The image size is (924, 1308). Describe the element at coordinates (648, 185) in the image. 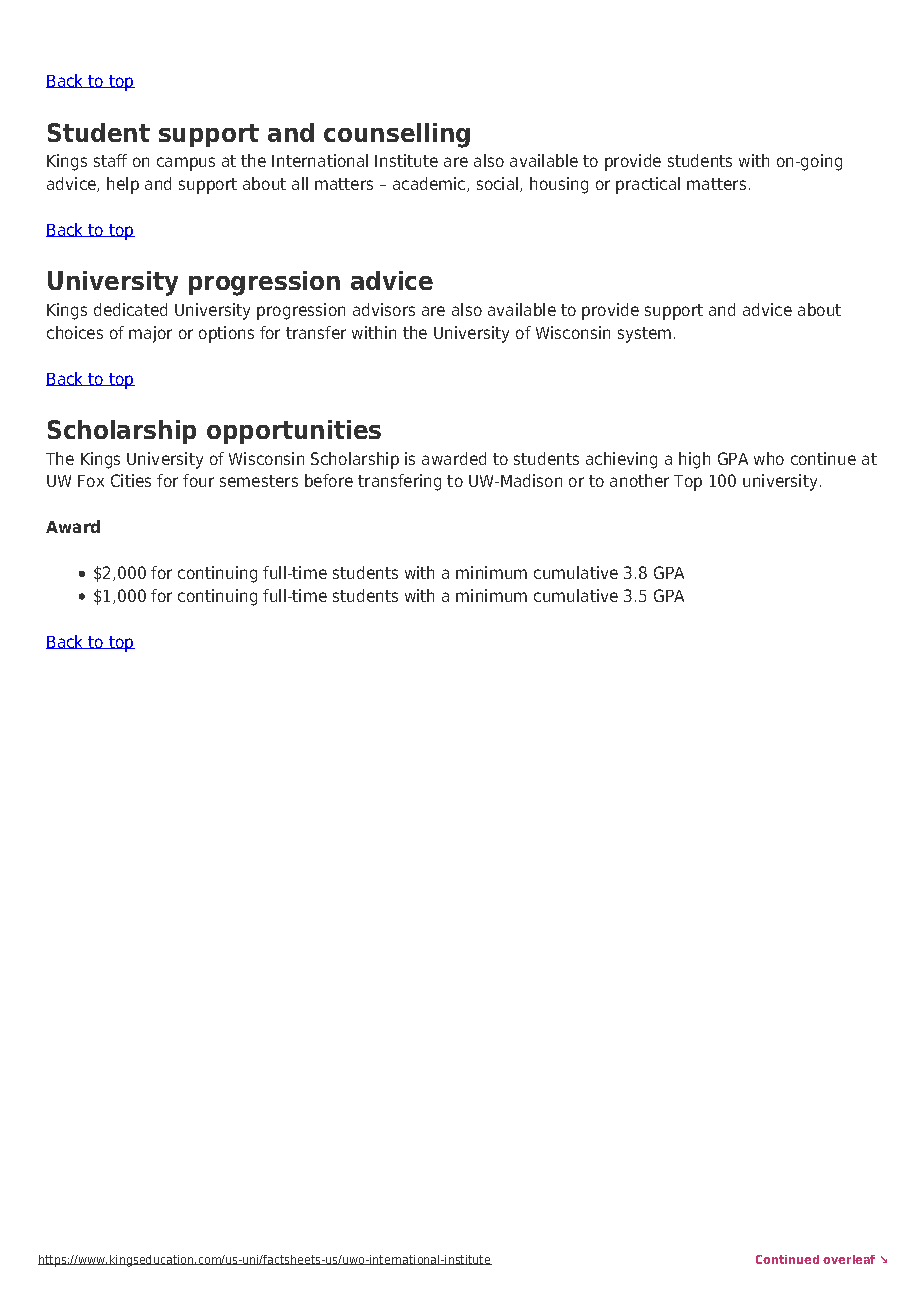

I see `practical` at that location.
